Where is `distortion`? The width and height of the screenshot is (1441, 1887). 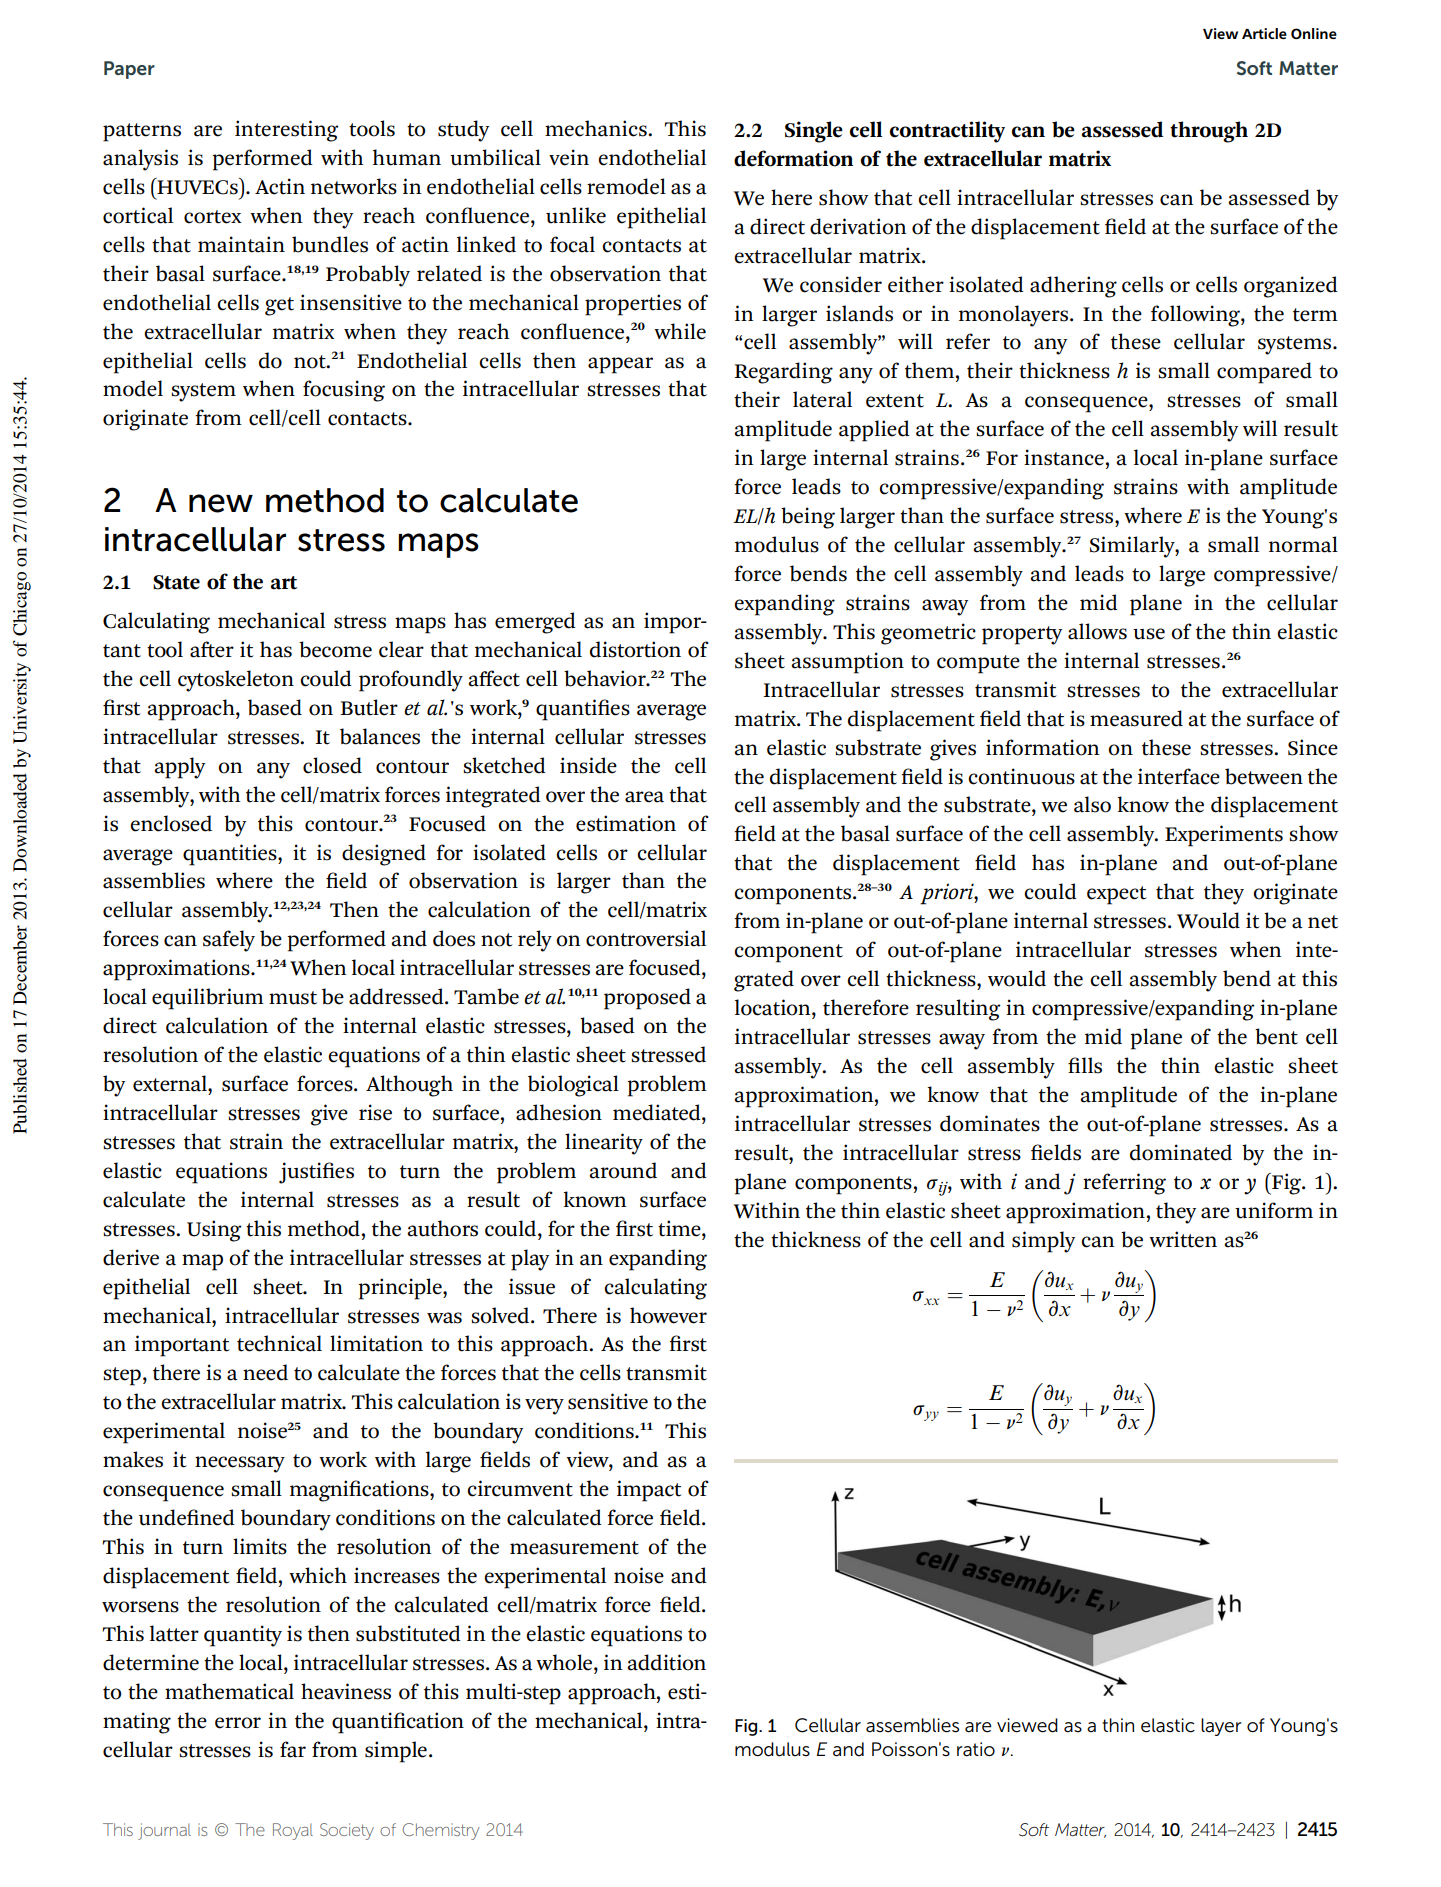 distortion is located at coordinates (635, 649).
